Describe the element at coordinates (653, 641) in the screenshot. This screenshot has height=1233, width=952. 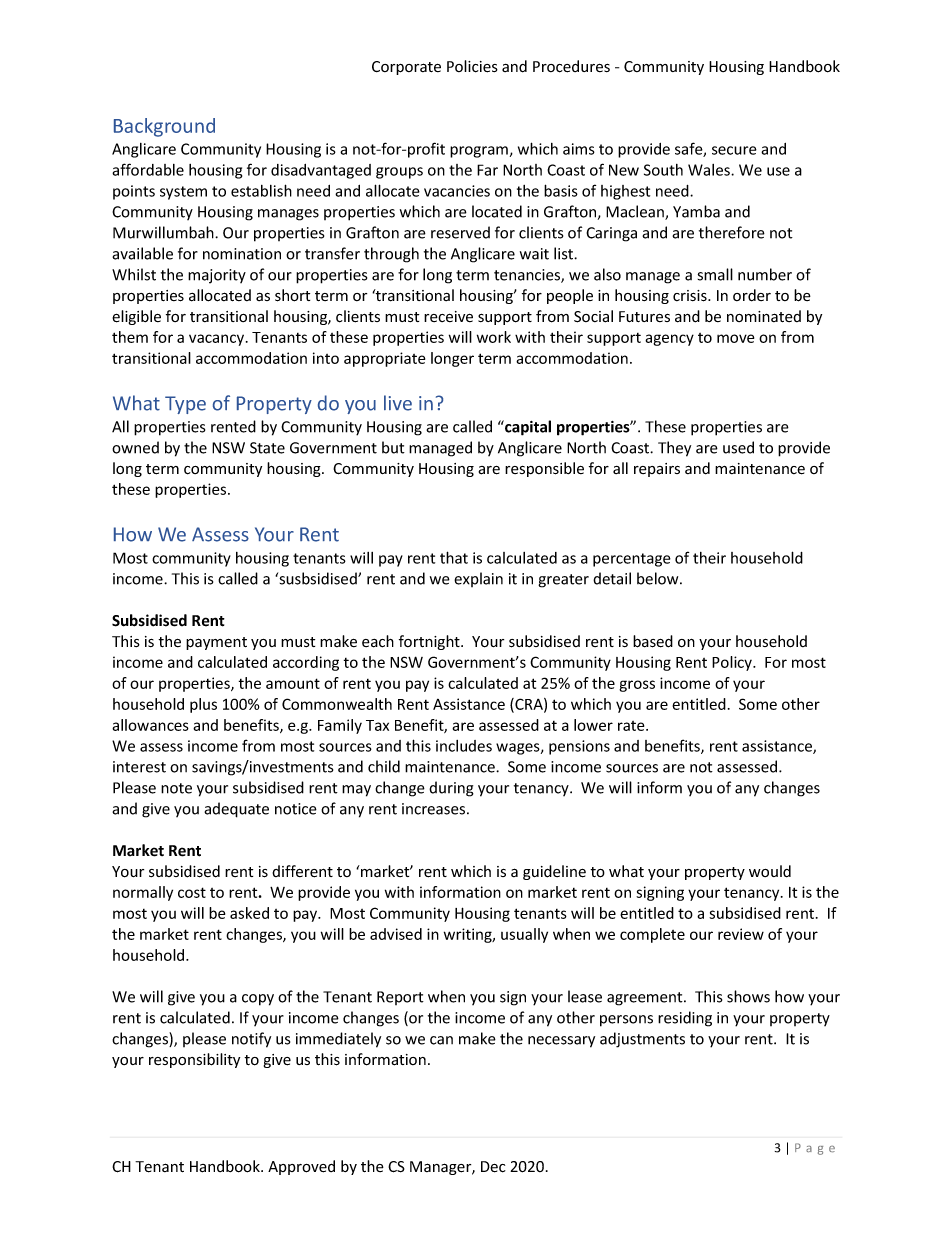
I see `based` at that location.
